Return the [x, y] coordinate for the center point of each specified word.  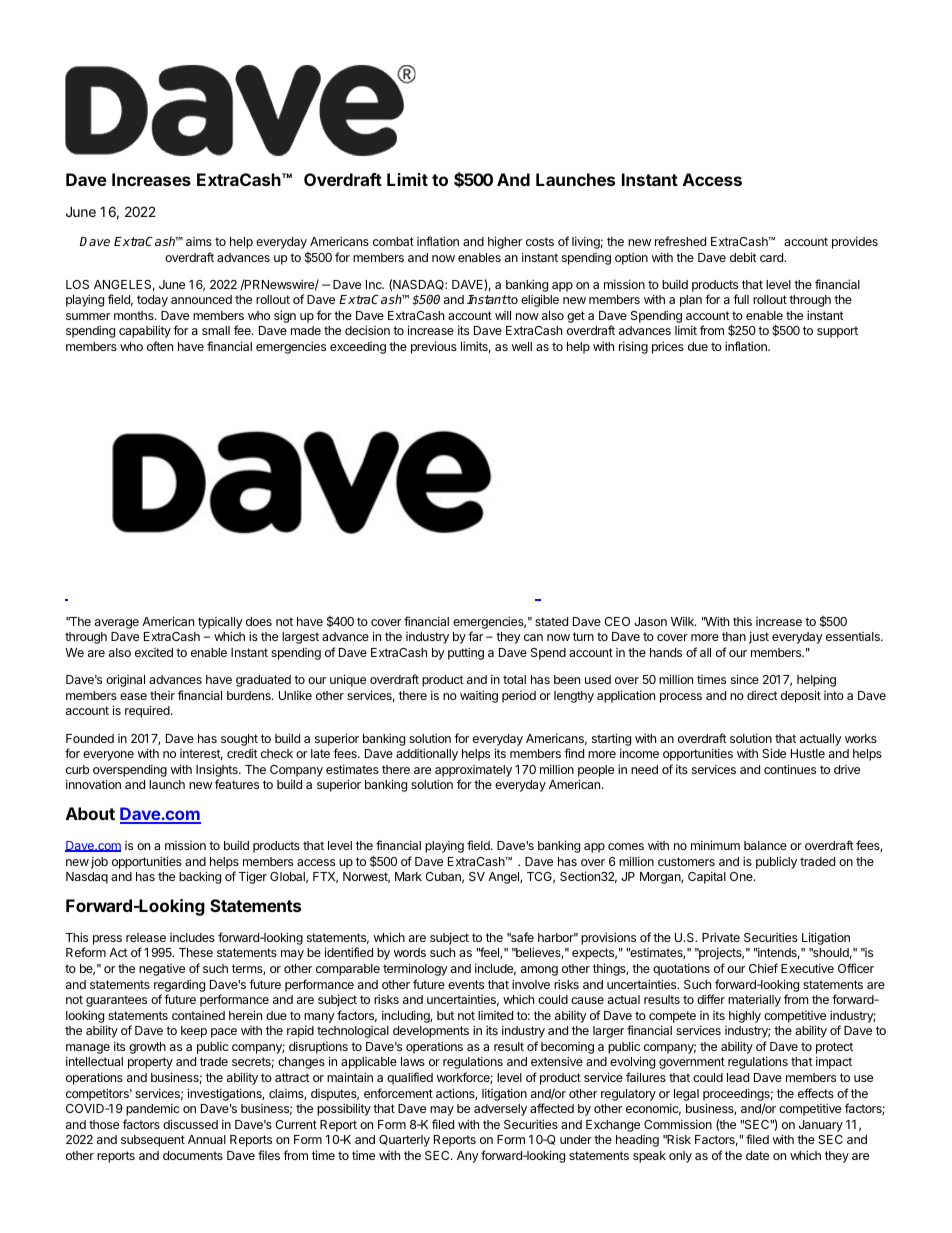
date [757, 1155]
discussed [190, 1124]
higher [505, 242]
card [772, 257]
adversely [500, 1110]
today [152, 301]
